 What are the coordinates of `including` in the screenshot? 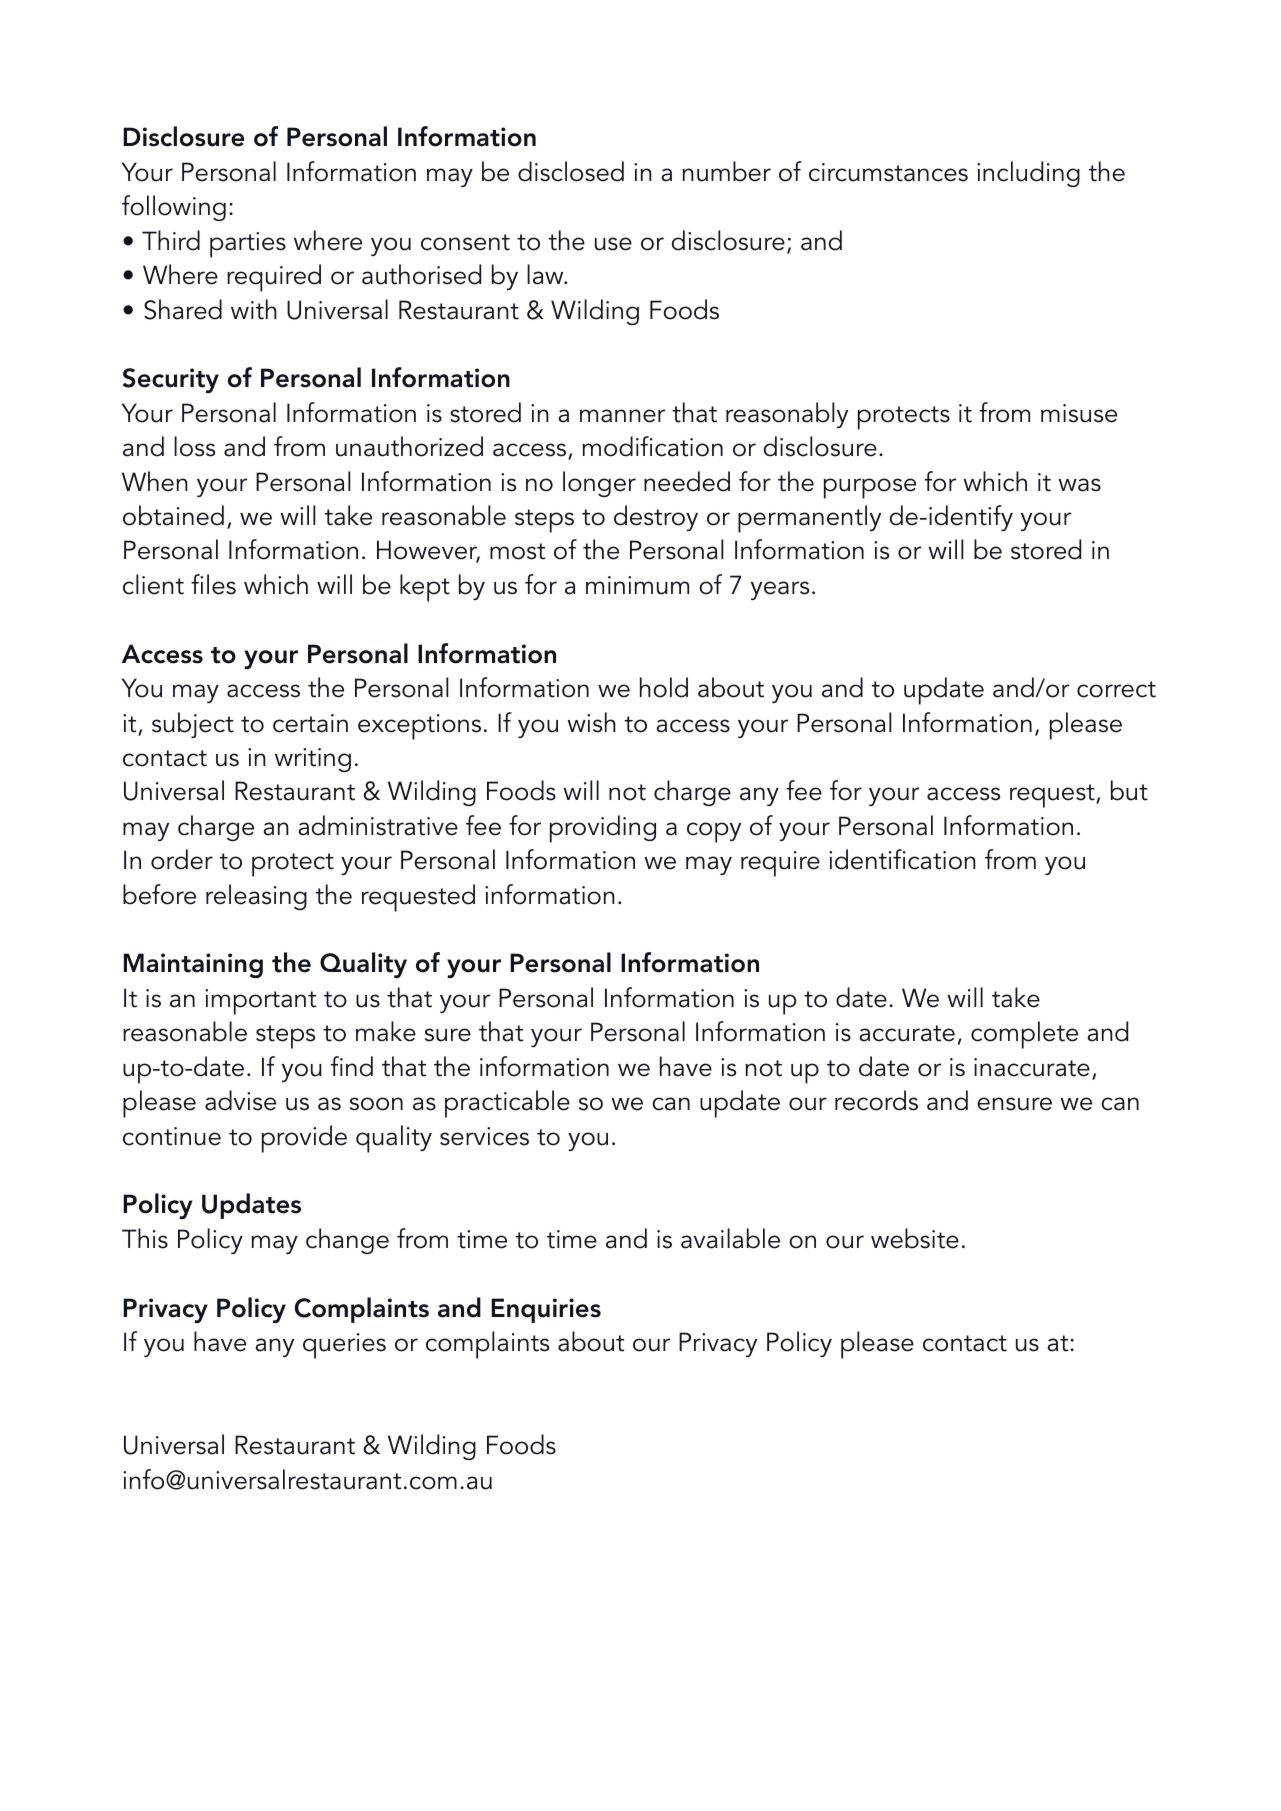 It's located at (1028, 174).
